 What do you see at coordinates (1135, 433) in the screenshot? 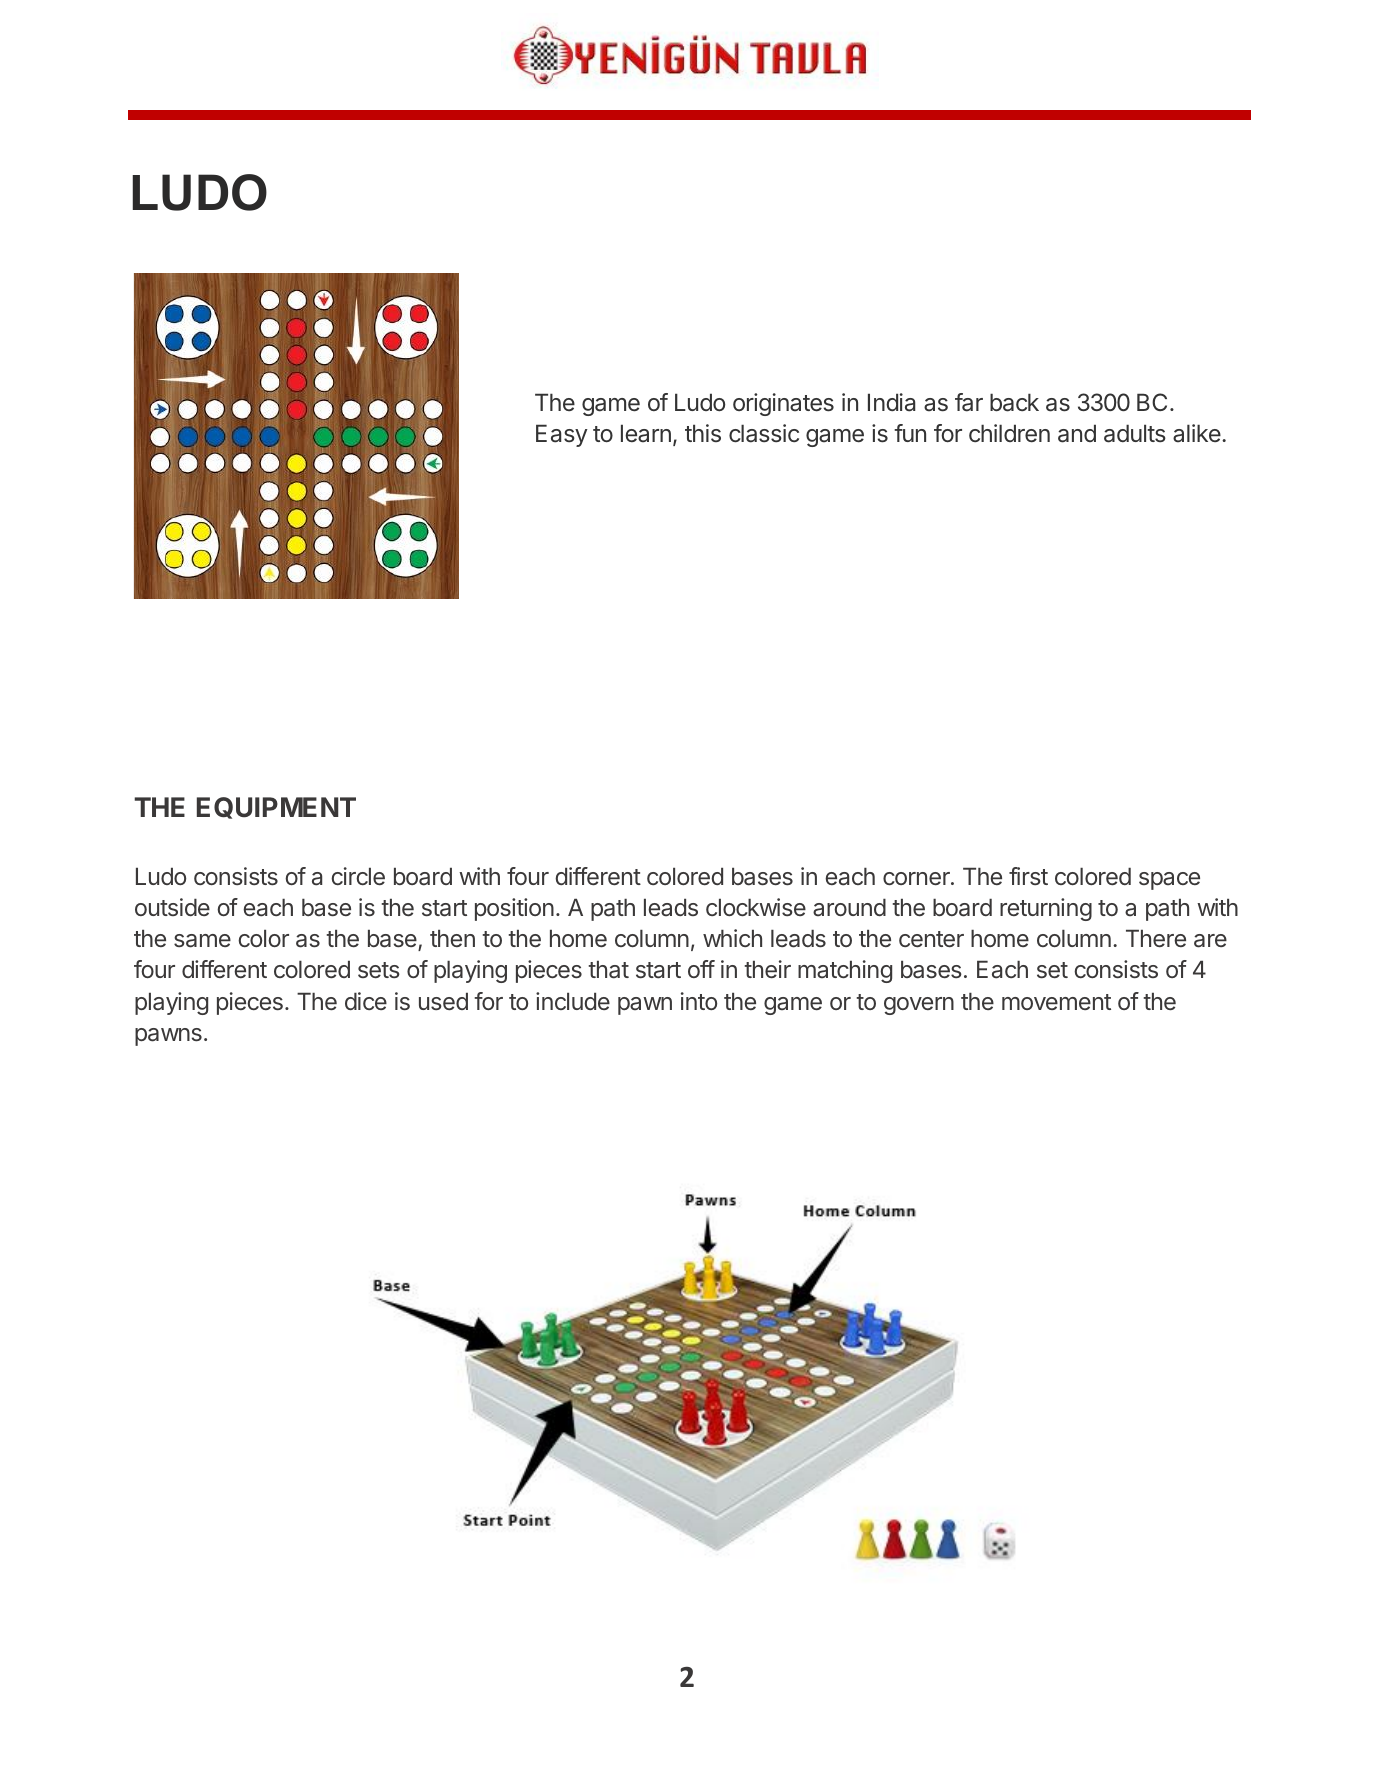
I see `adults` at bounding box center [1135, 433].
